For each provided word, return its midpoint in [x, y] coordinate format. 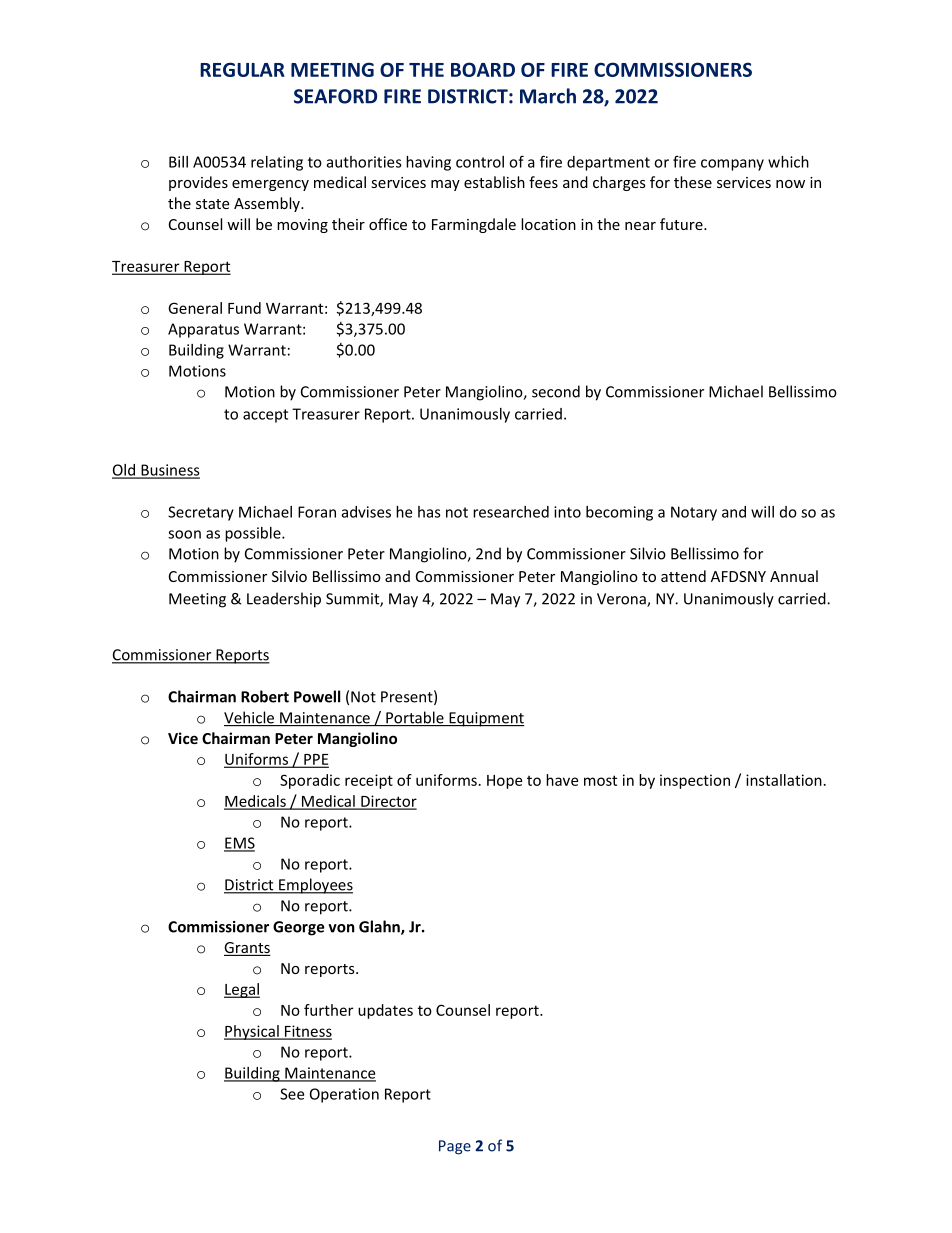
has [429, 512]
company [732, 165]
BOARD [483, 69]
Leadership [284, 600]
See [292, 1094]
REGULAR [242, 69]
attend [683, 576]
